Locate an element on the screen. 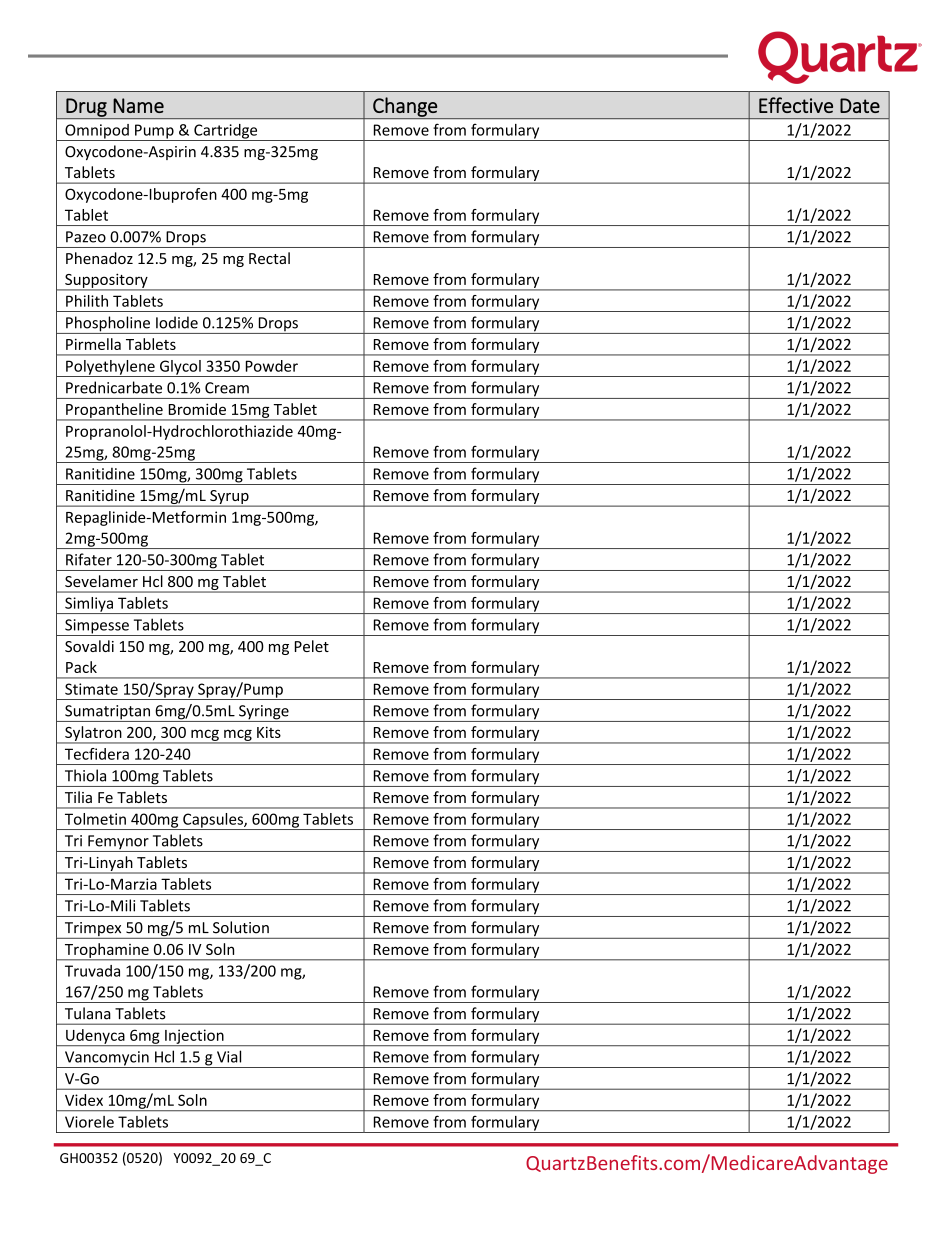  Glycol is located at coordinates (180, 368).
